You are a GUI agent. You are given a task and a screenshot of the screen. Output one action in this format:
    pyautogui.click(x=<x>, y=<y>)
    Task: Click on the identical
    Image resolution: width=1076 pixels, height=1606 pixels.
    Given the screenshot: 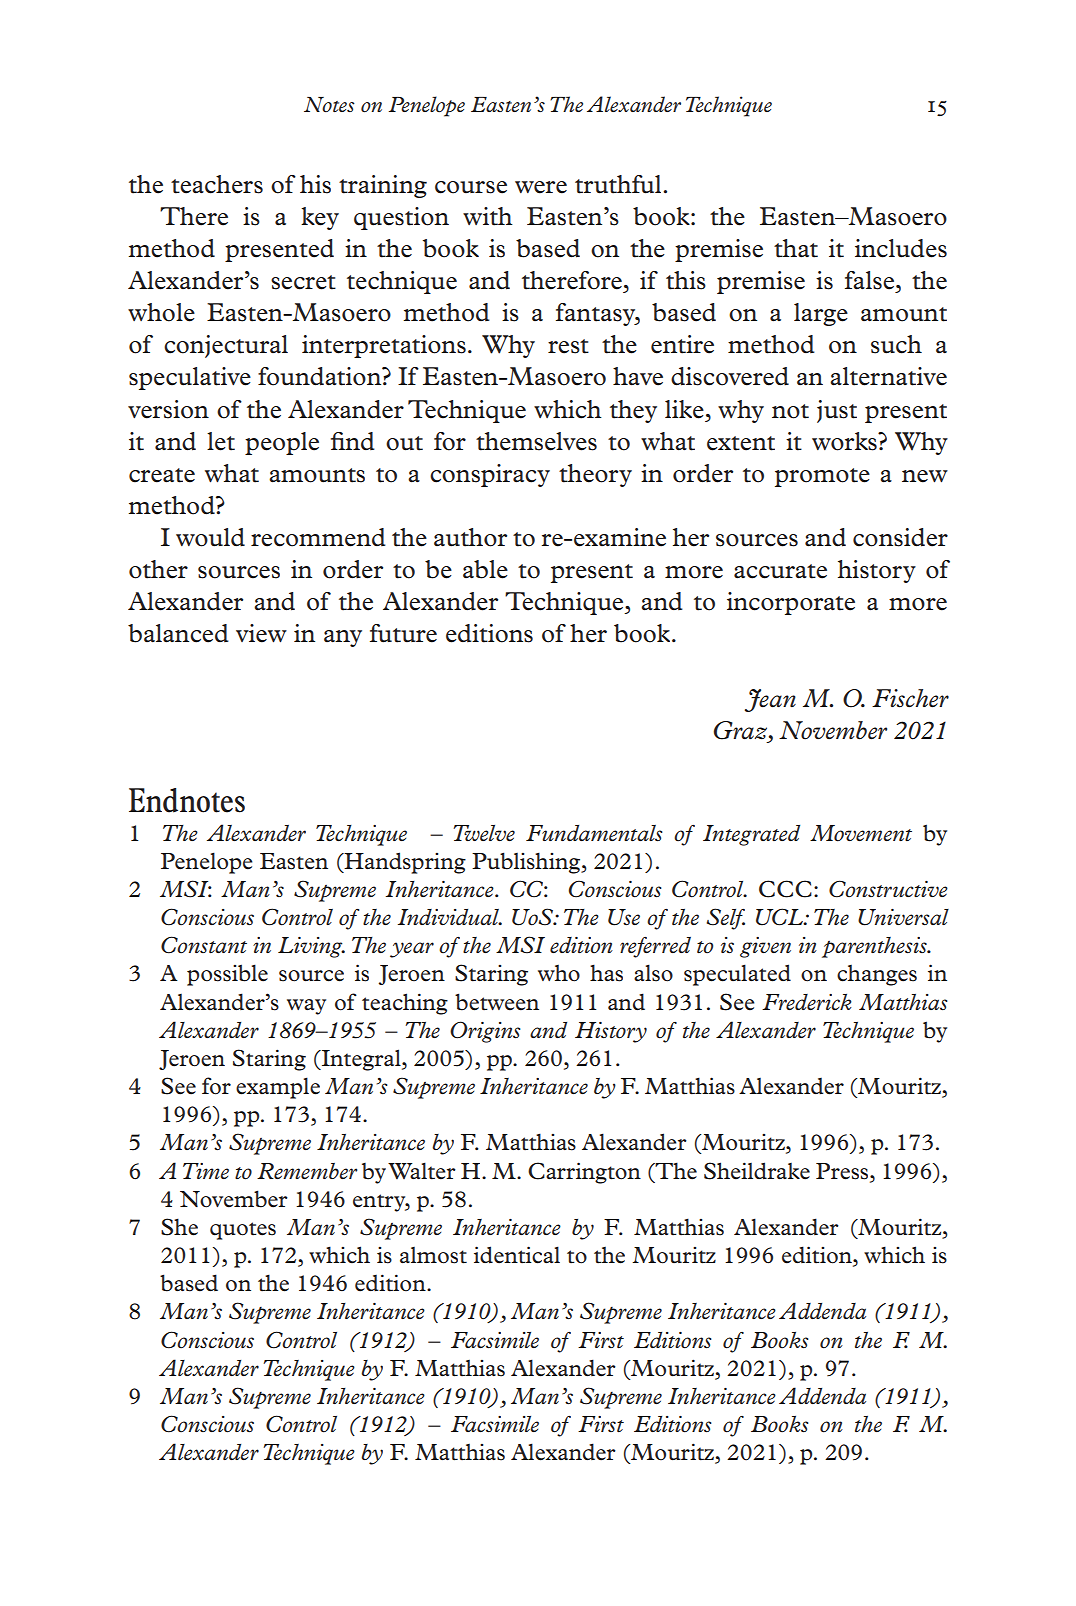 What is the action you would take?
    pyautogui.click(x=517, y=1255)
